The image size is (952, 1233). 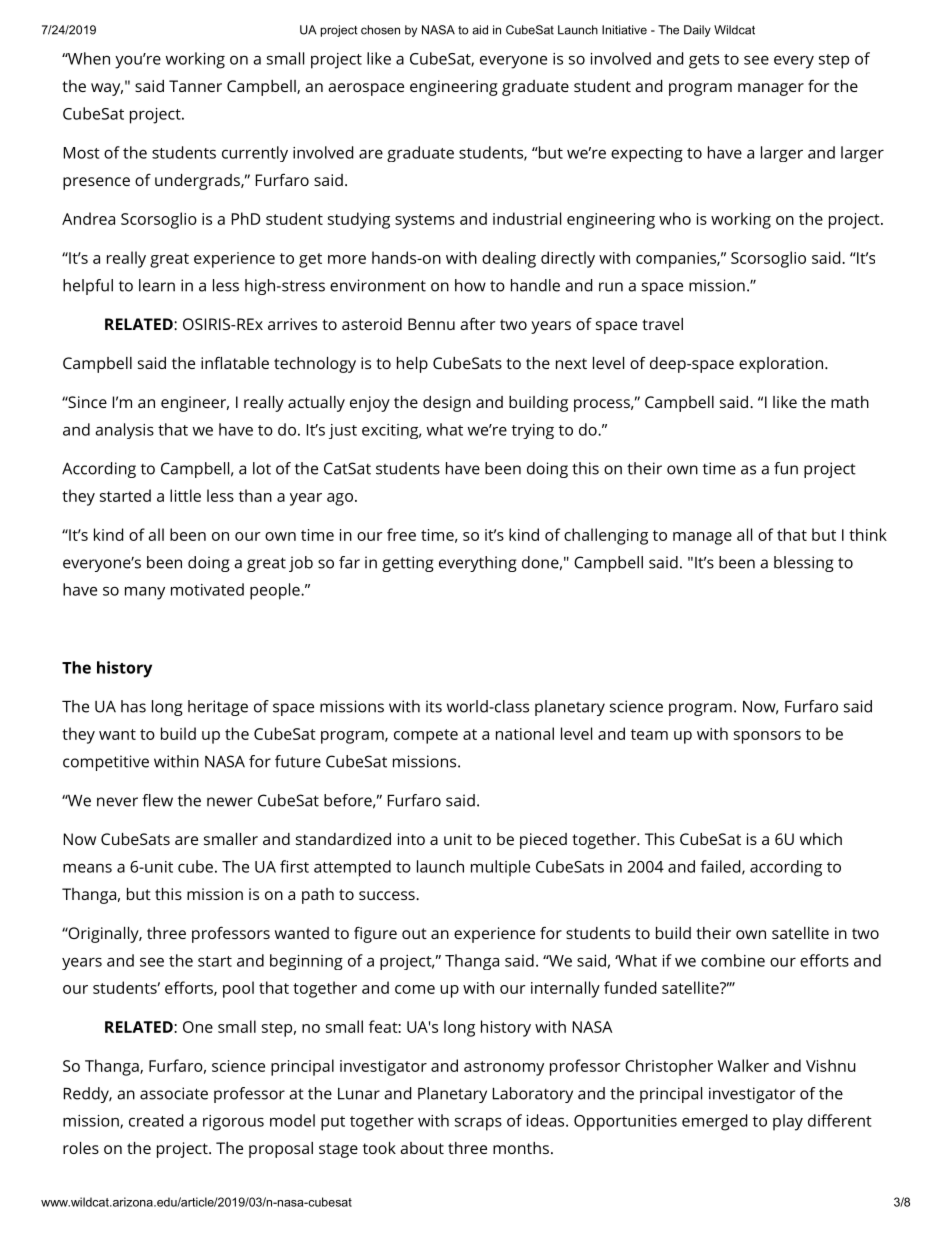 I want to click on chosen, so click(x=380, y=30).
